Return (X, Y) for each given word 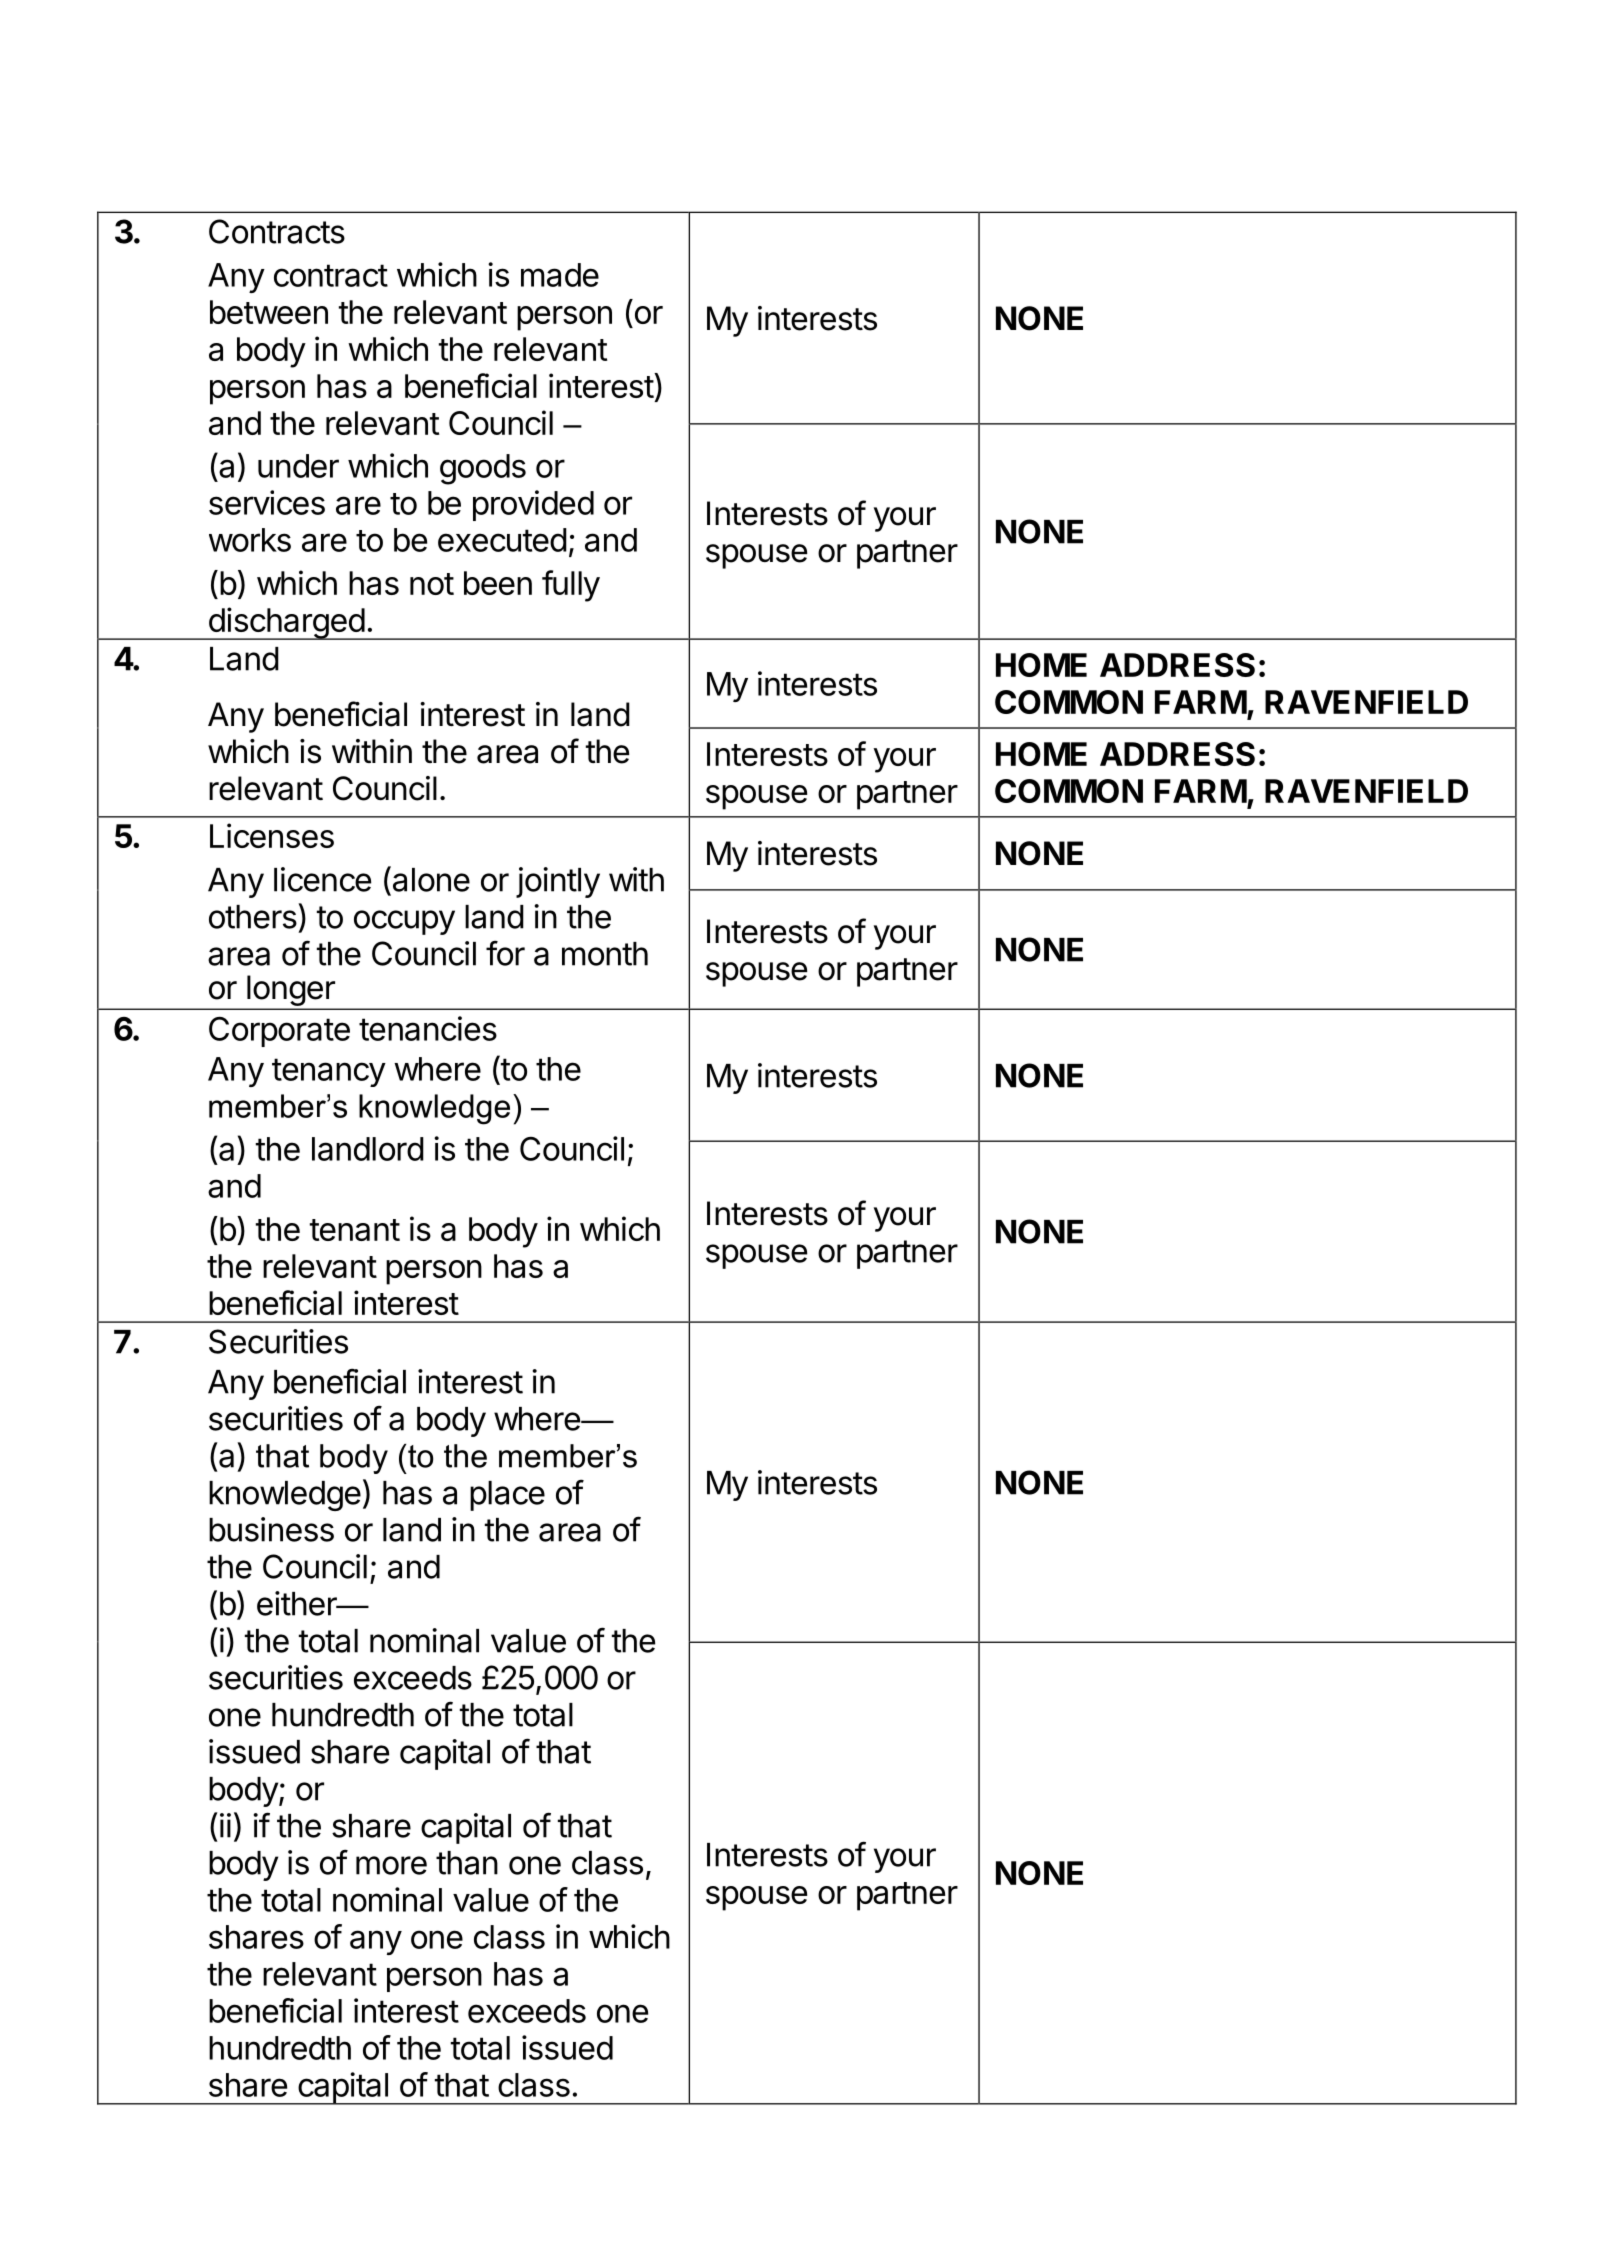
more (391, 1865)
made (560, 275)
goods (483, 469)
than (467, 1863)
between (269, 312)
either (298, 1603)
